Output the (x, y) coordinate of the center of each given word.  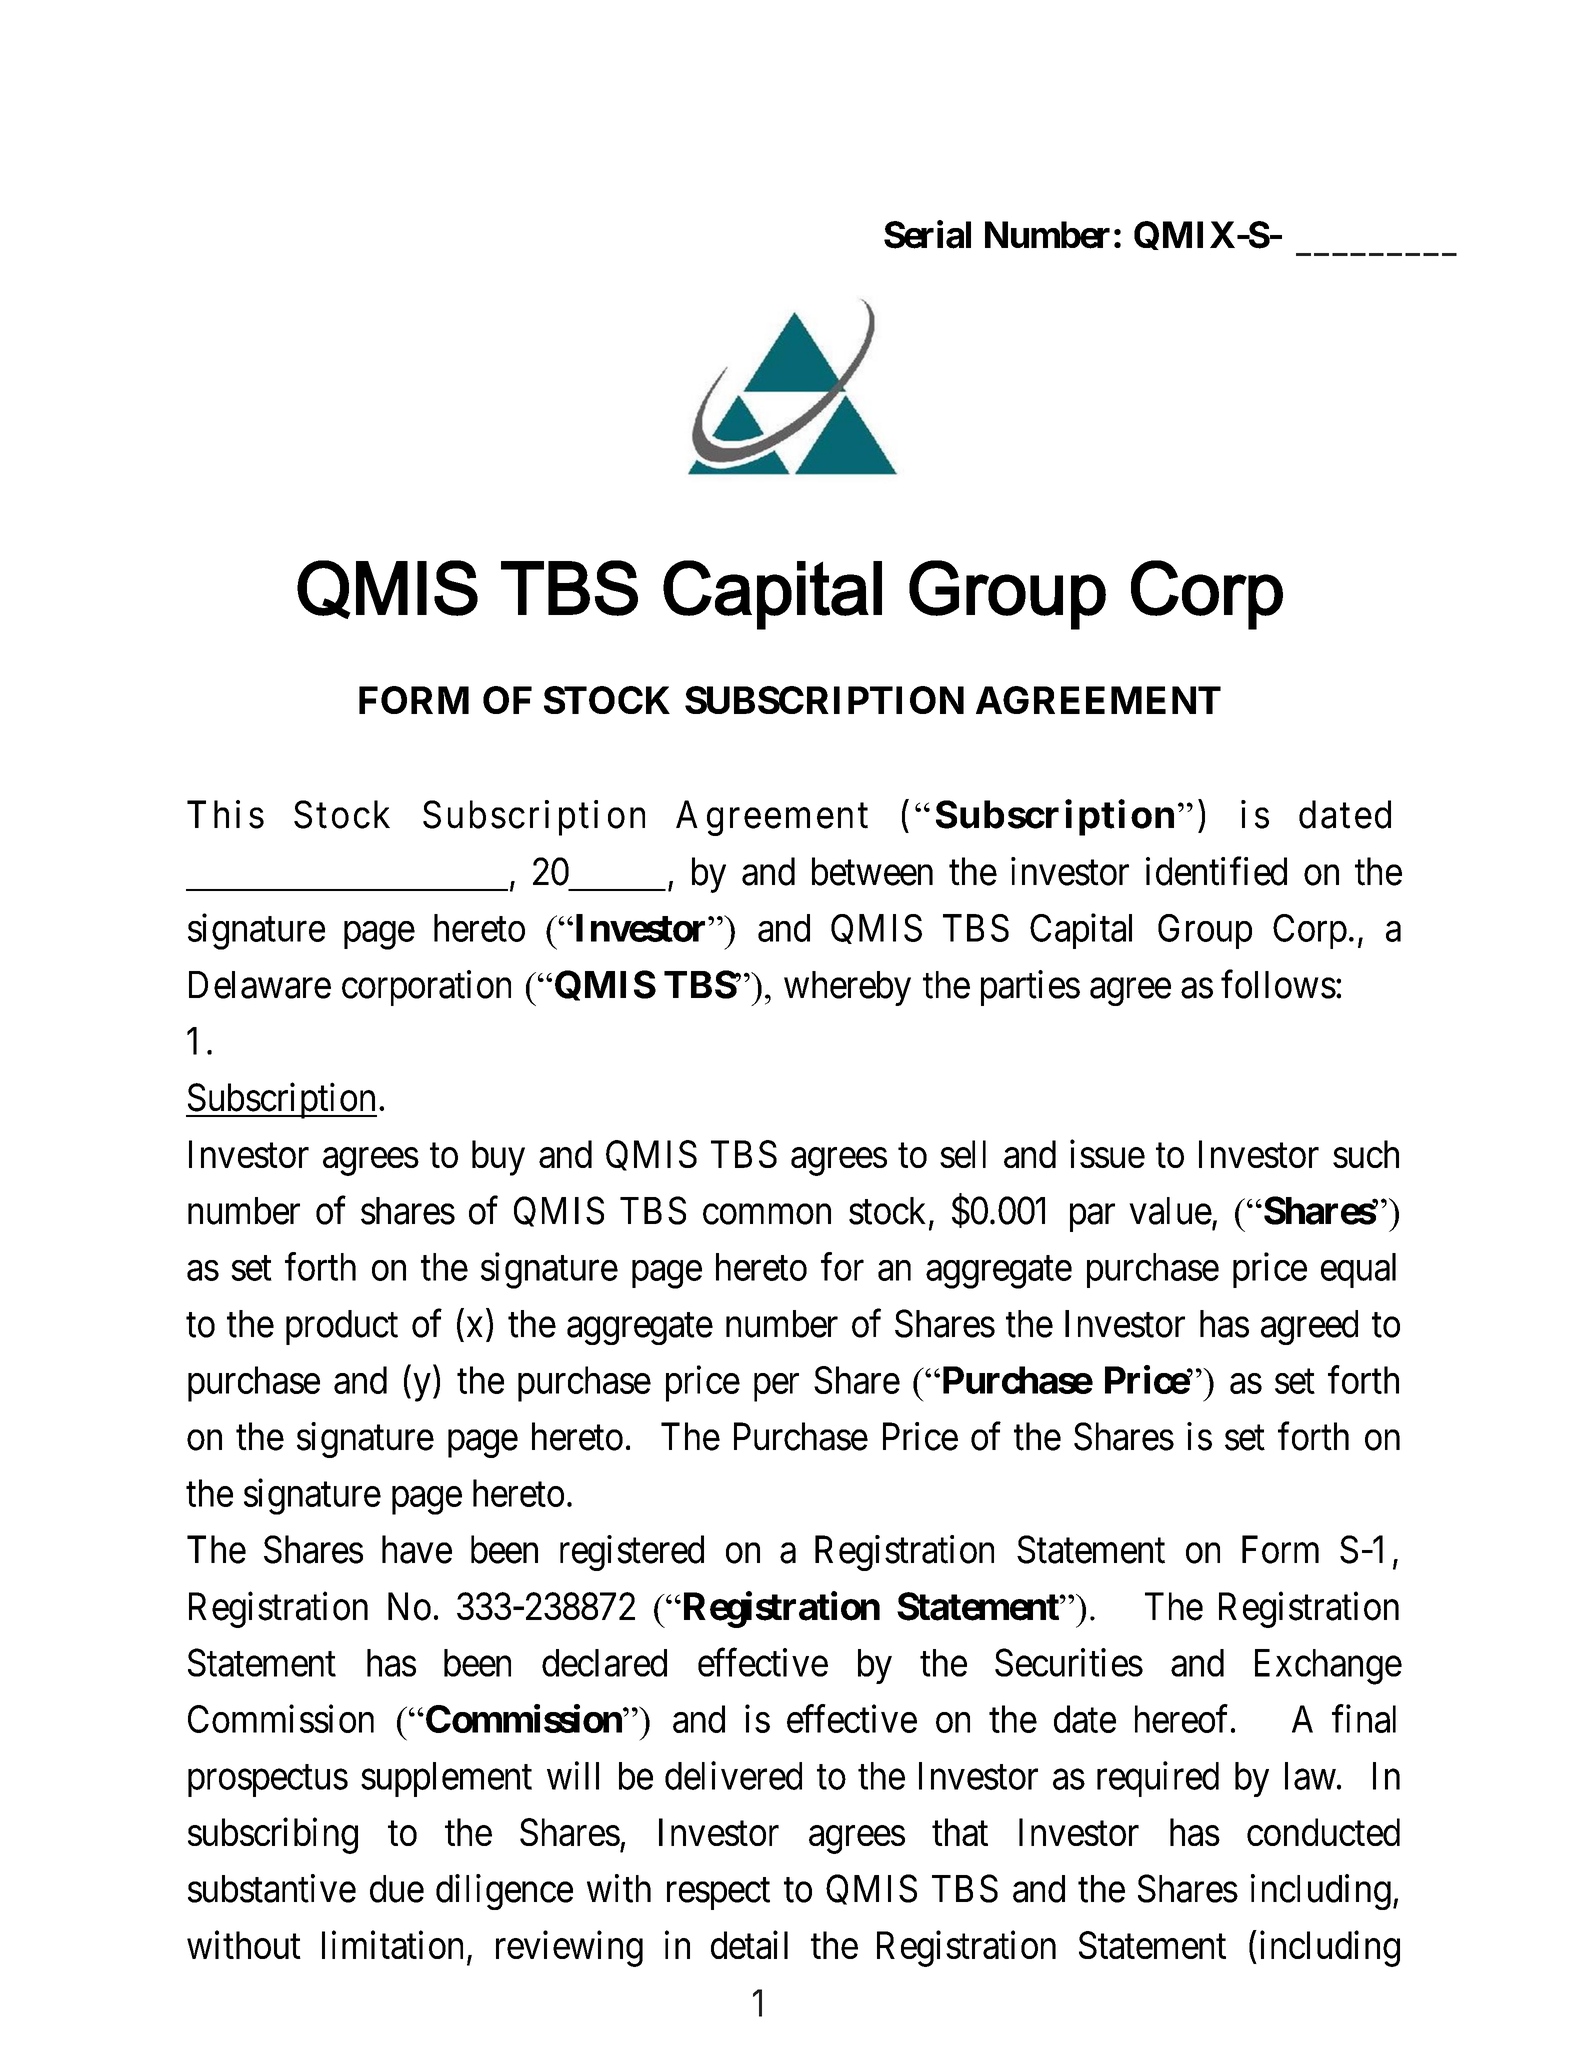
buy (498, 1158)
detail (749, 1945)
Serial (927, 234)
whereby (847, 988)
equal (1358, 1270)
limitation (392, 1945)
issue (1107, 1154)
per (776, 1388)
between (872, 871)
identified (1216, 871)
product (342, 1327)
